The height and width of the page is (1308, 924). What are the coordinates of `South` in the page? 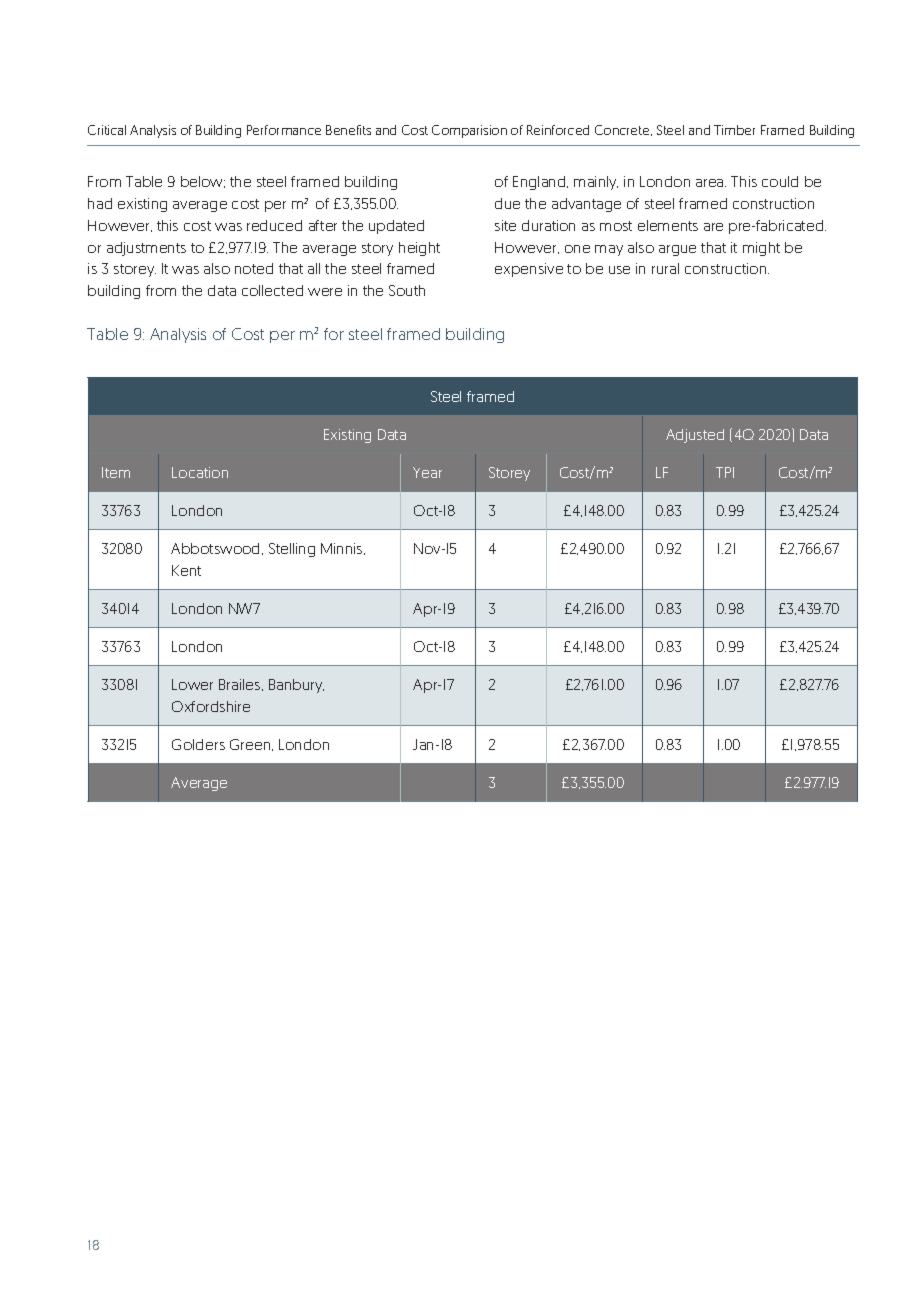 It's located at (407, 290).
